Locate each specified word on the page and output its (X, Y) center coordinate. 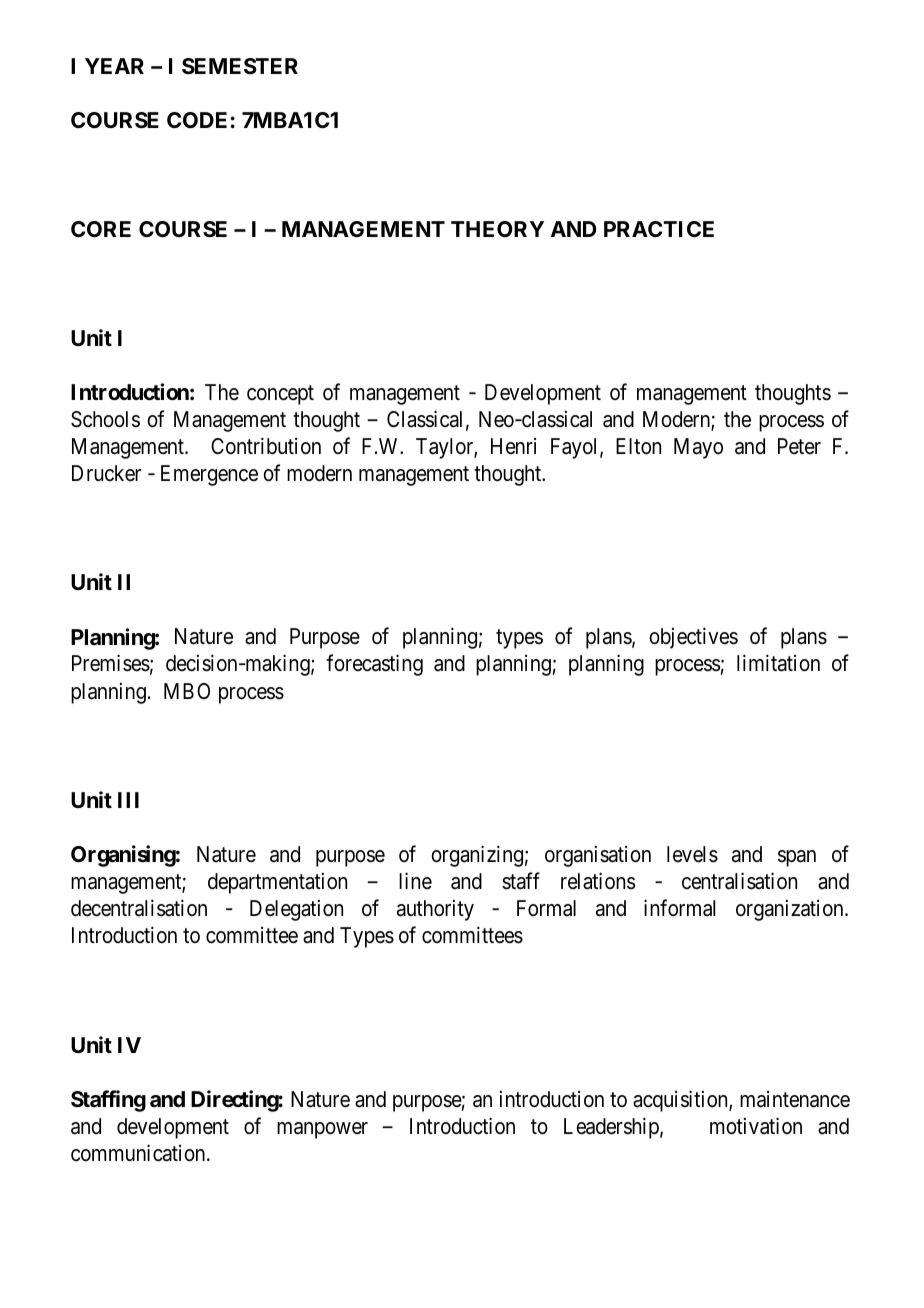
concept (280, 395)
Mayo (698, 448)
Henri (513, 446)
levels (692, 854)
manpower (322, 1130)
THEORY (497, 229)
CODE (197, 120)
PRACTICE (659, 229)
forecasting (374, 665)
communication (139, 1153)
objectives (693, 638)
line (415, 881)
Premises (111, 663)
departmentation (277, 883)
